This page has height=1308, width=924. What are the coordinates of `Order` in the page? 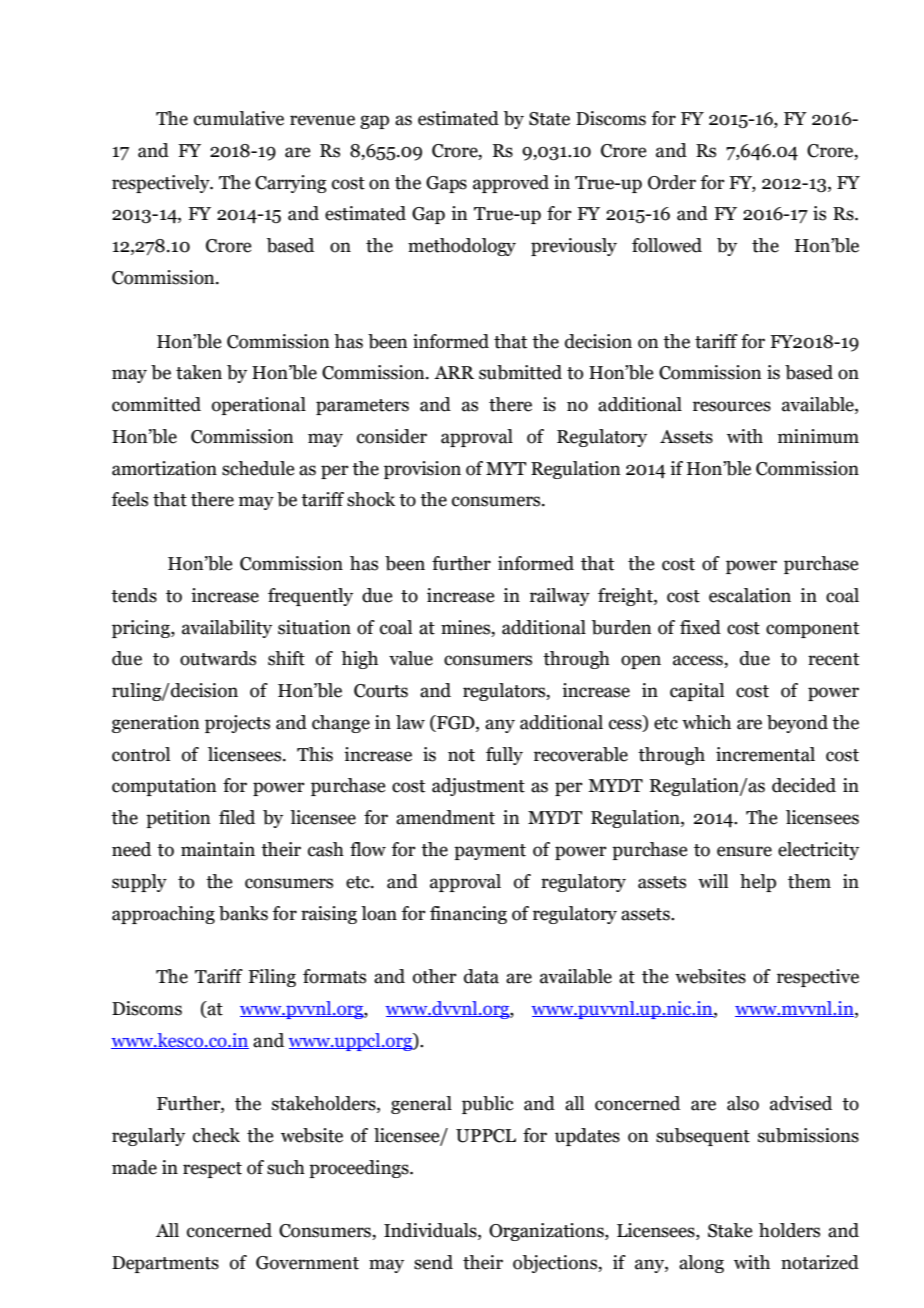 It's located at (672, 182).
